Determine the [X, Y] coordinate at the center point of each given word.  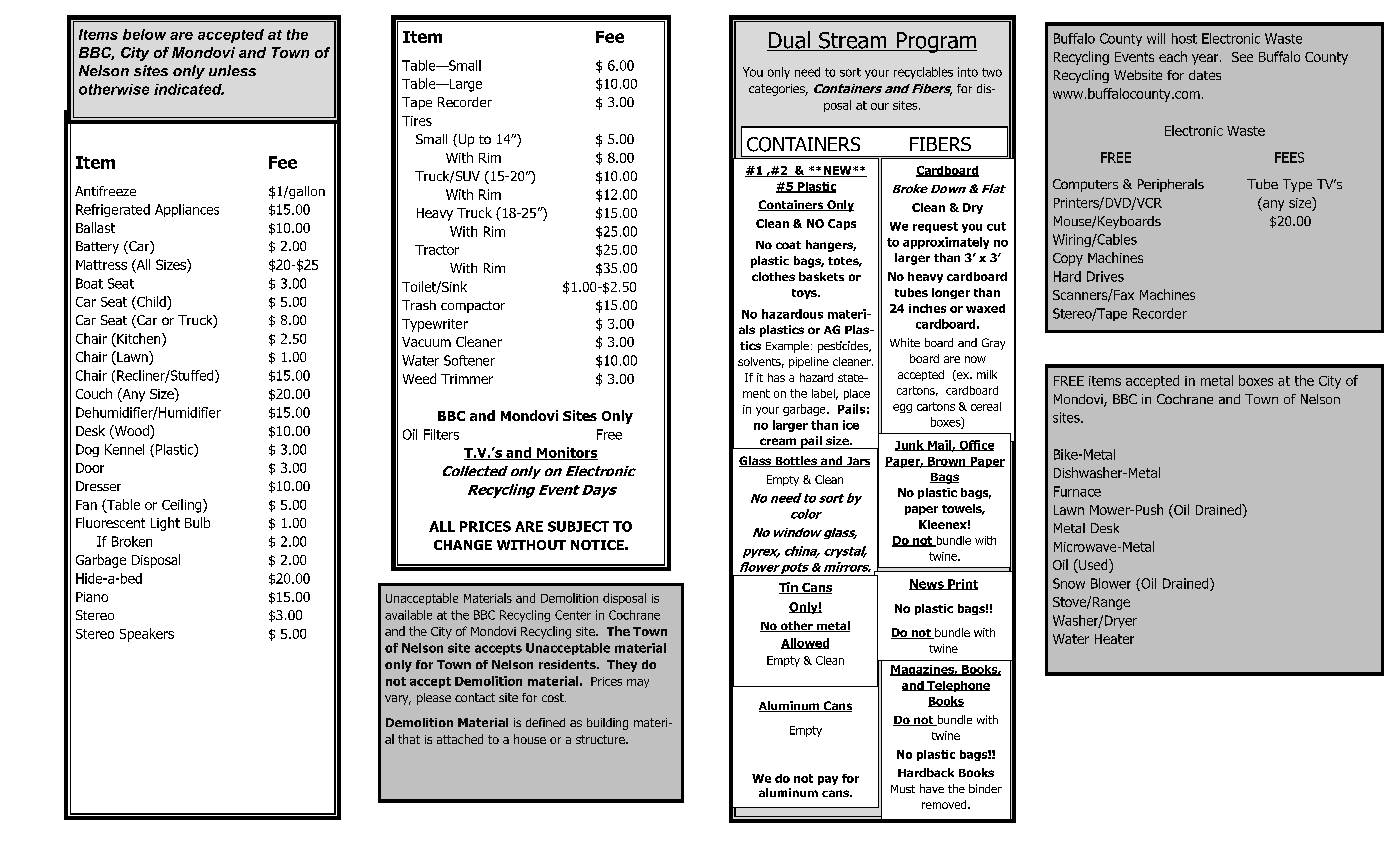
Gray [993, 344]
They [622, 666]
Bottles [796, 461]
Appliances [187, 210]
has [776, 377]
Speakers [147, 635]
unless [232, 70]
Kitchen [139, 338]
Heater [1114, 639]
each [1173, 56]
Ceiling [183, 506]
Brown [947, 462]
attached [460, 739]
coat [788, 245]
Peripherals [1171, 185]
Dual [789, 41]
